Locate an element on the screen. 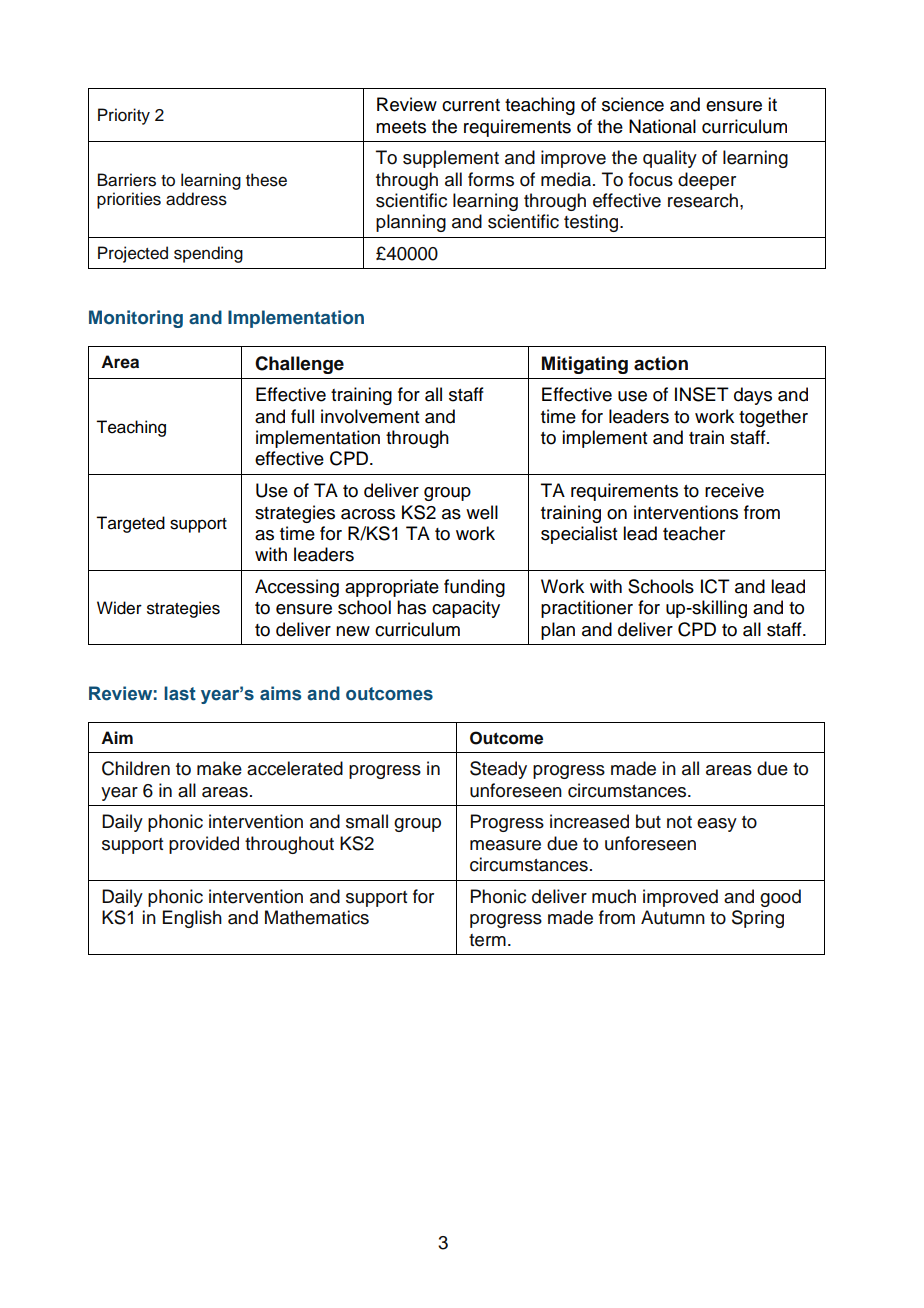 The height and width of the screenshot is (1308, 924). last is located at coordinates (180, 693).
